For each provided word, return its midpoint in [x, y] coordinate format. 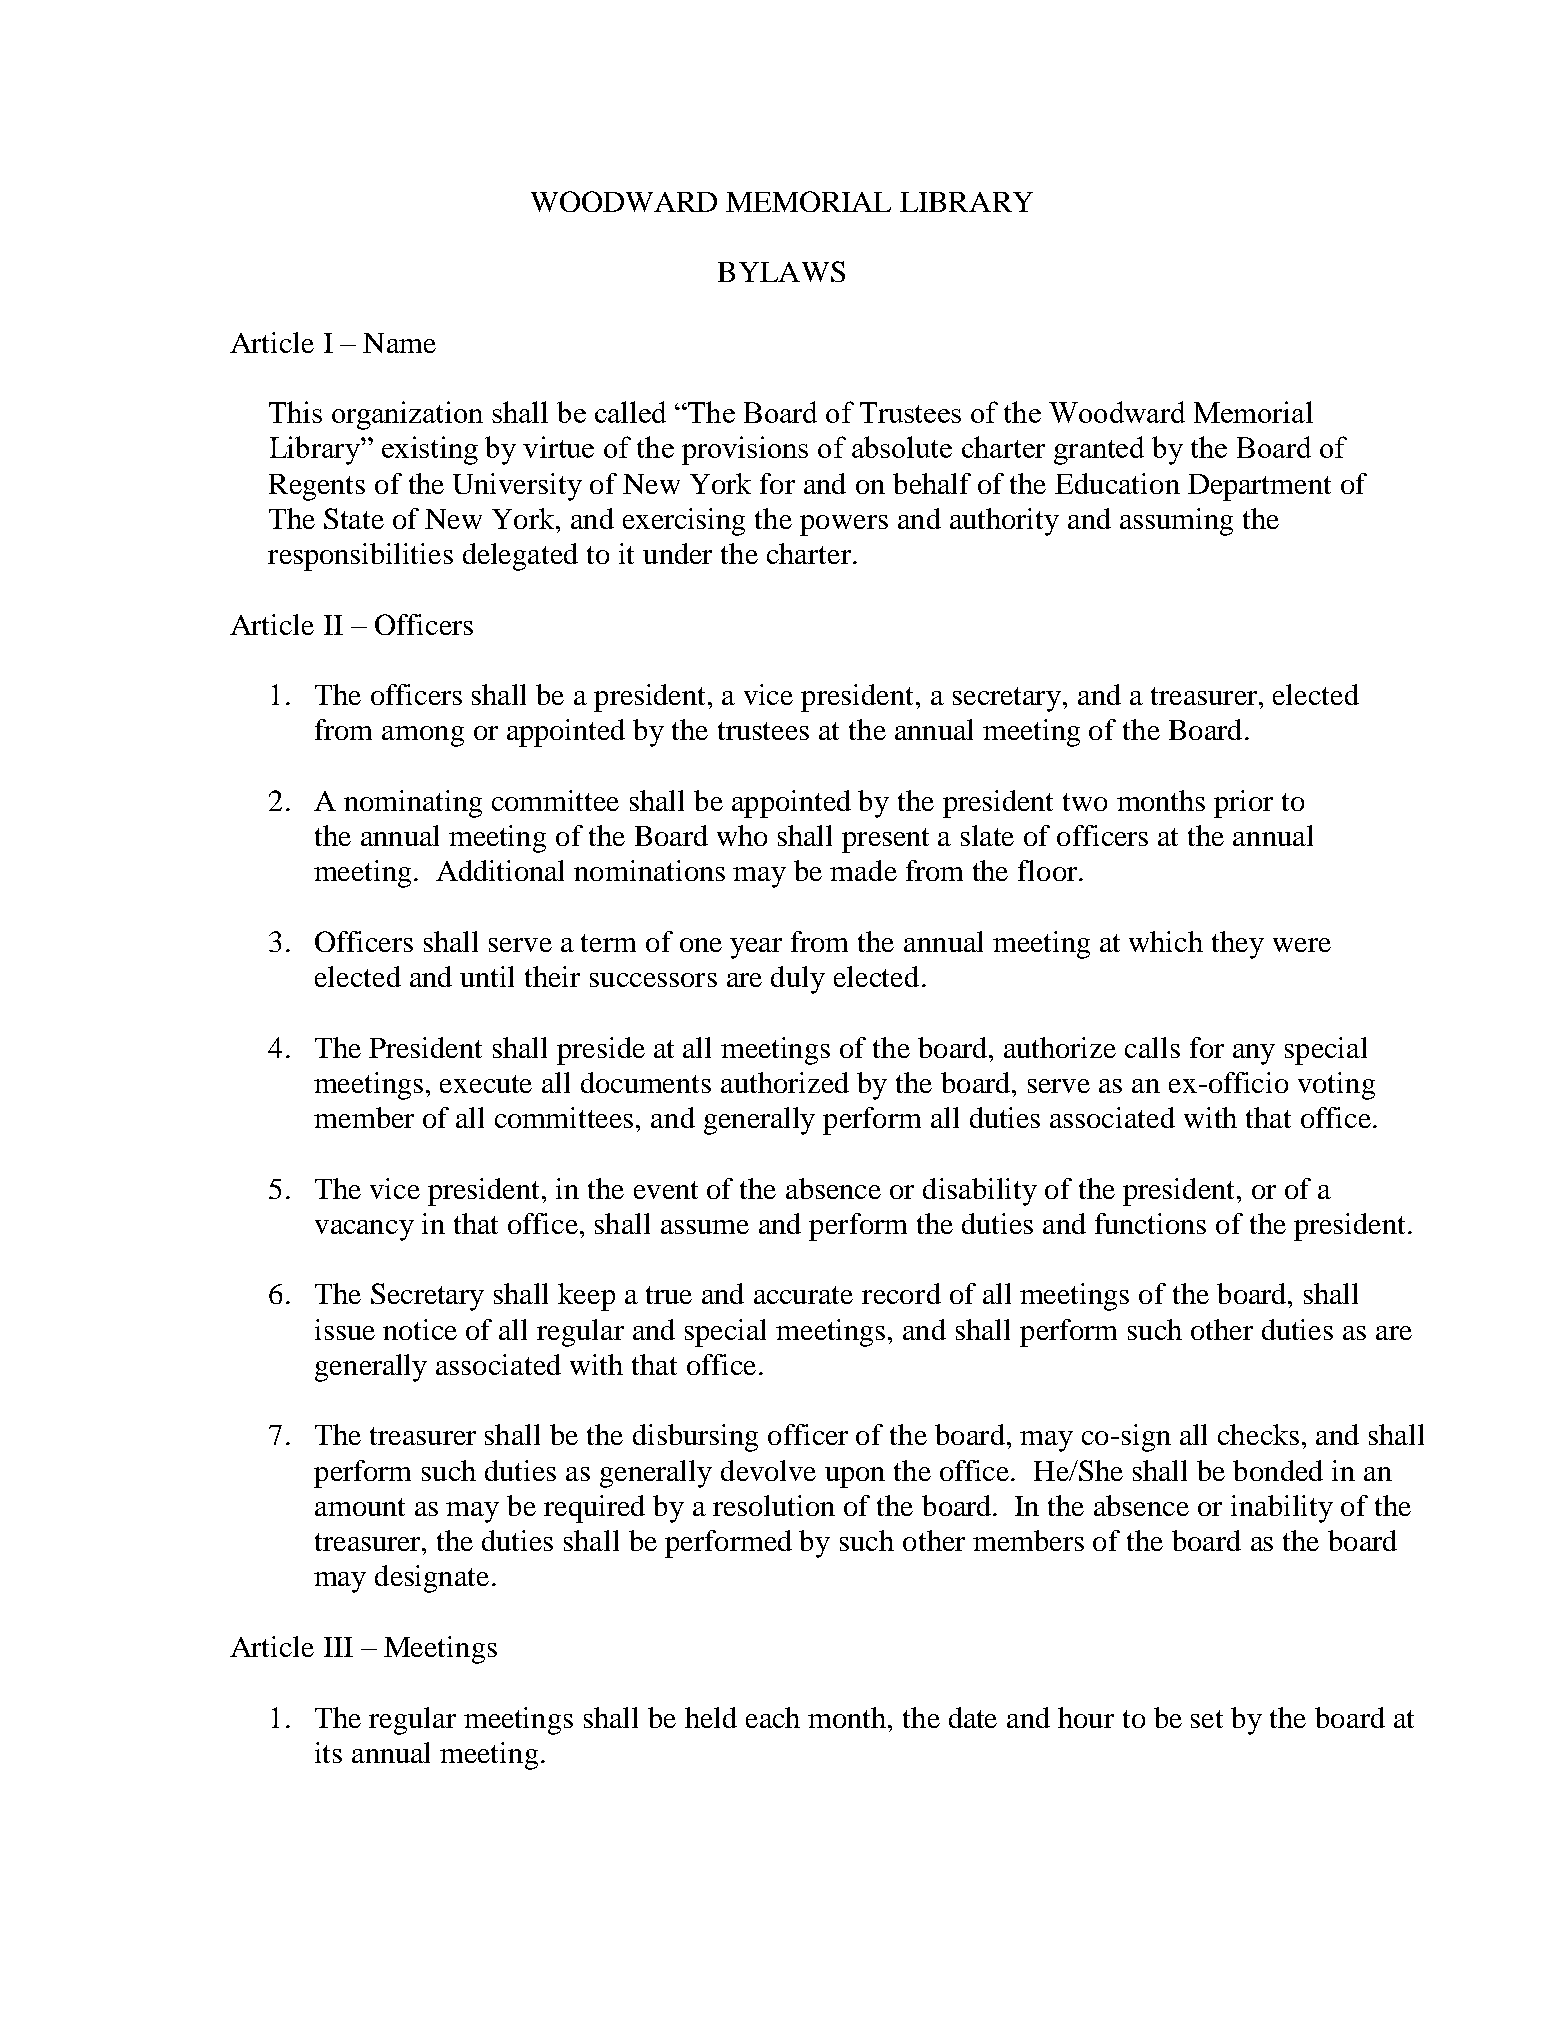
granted [1099, 450]
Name [399, 343]
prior [1243, 804]
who [742, 835]
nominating [413, 804]
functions [1150, 1223]
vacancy [364, 1230]
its [328, 1752]
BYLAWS [781, 271]
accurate [803, 1295]
